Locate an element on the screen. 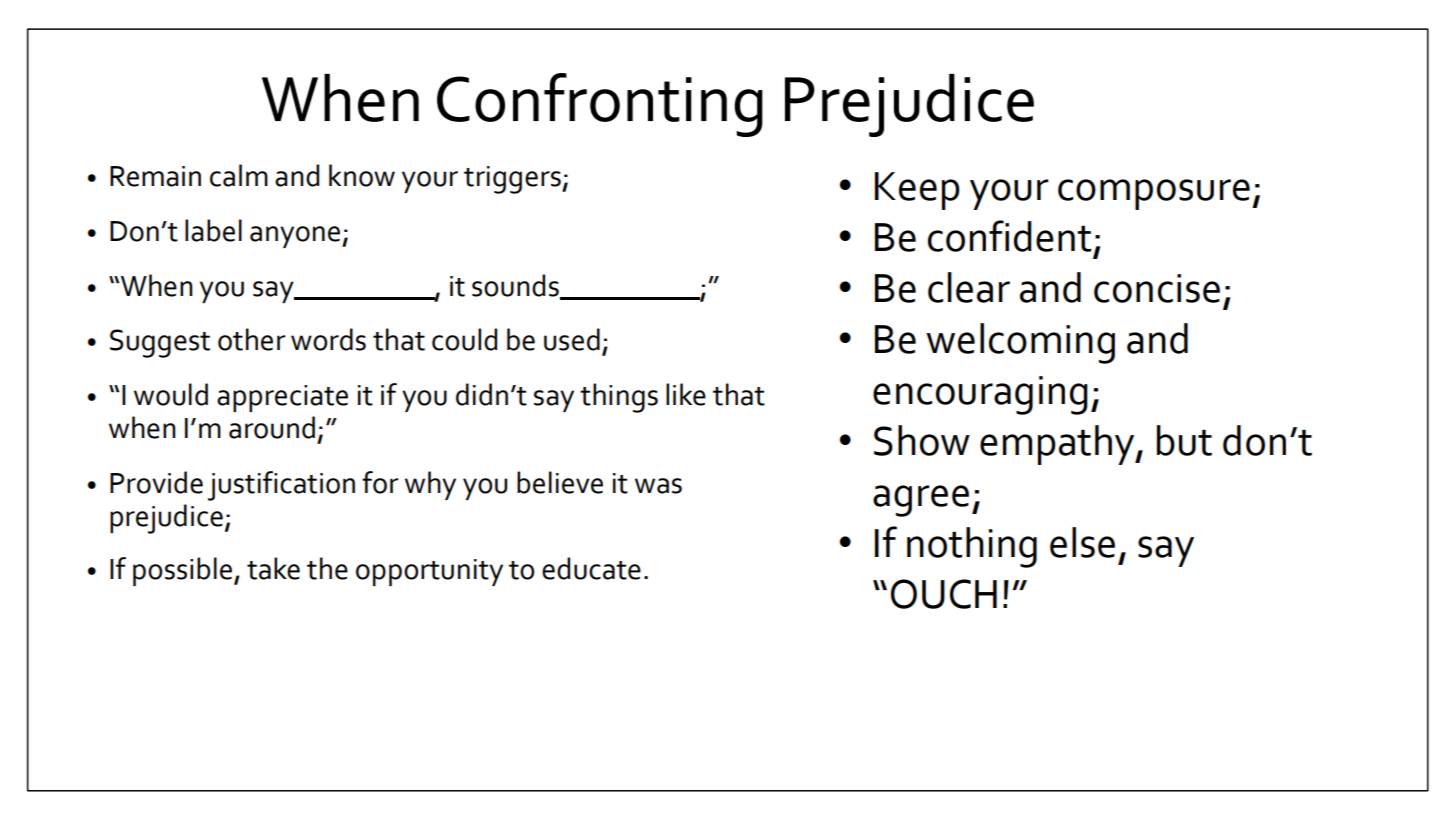 The width and height of the screenshot is (1456, 819). justification is located at coordinates (281, 486).
